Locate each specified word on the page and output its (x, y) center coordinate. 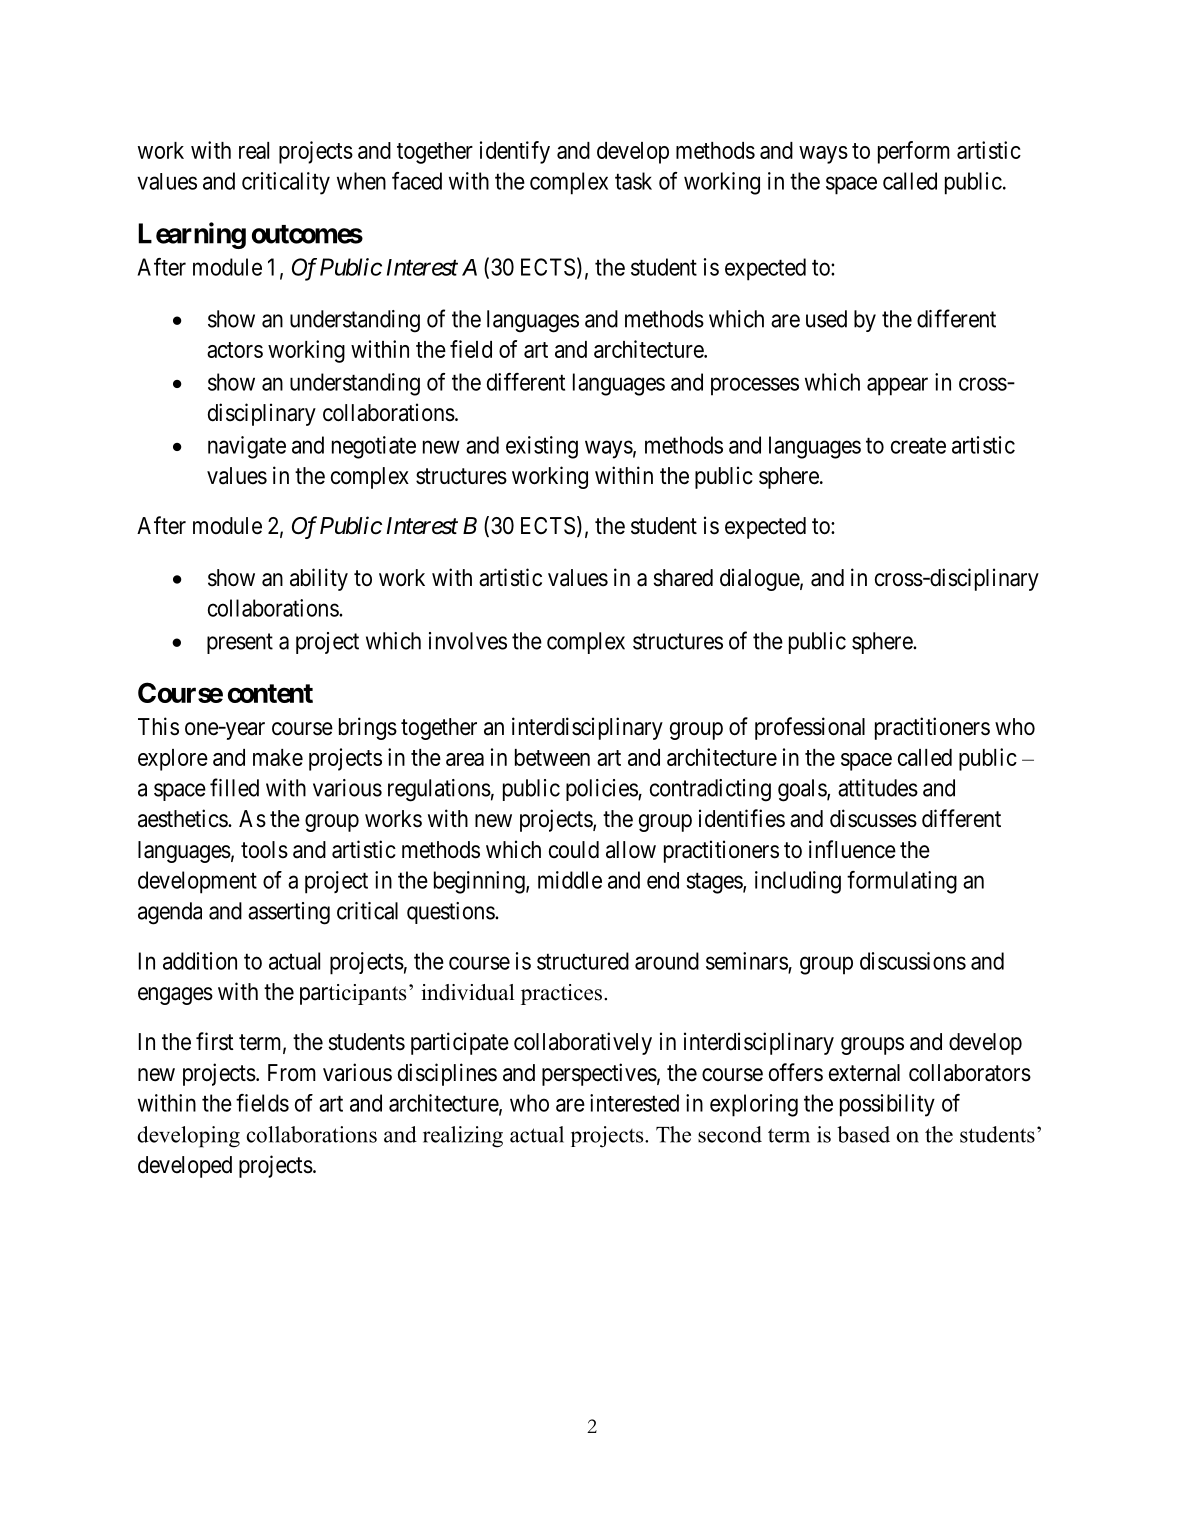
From (292, 1072)
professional (810, 728)
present (240, 643)
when (361, 181)
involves (468, 641)
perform (914, 152)
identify (515, 152)
